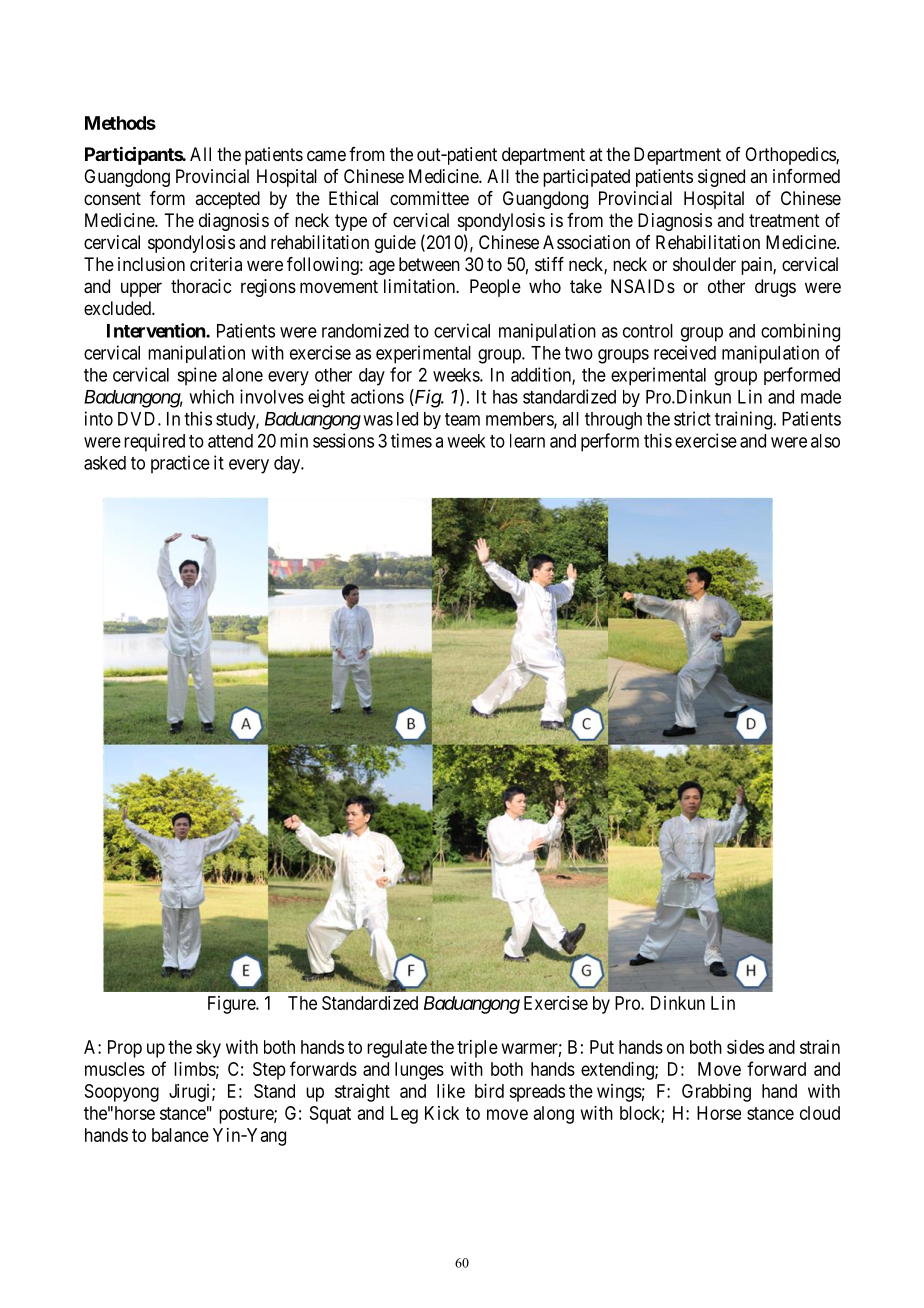 Image resolution: width=924 pixels, height=1308 pixels. Describe the element at coordinates (825, 441) in the screenshot. I see `also` at that location.
